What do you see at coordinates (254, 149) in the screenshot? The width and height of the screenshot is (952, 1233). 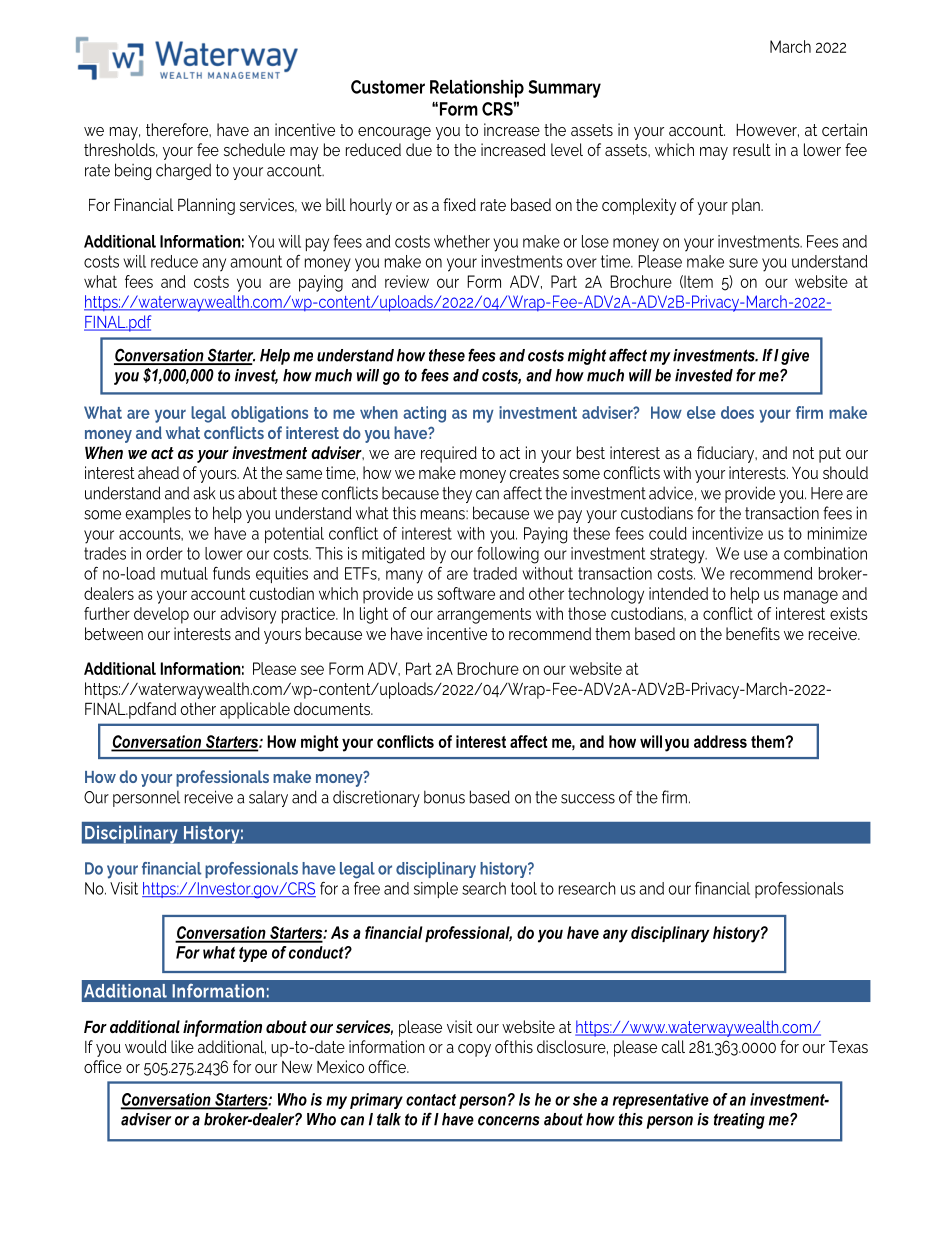 I see `schedule` at bounding box center [254, 149].
